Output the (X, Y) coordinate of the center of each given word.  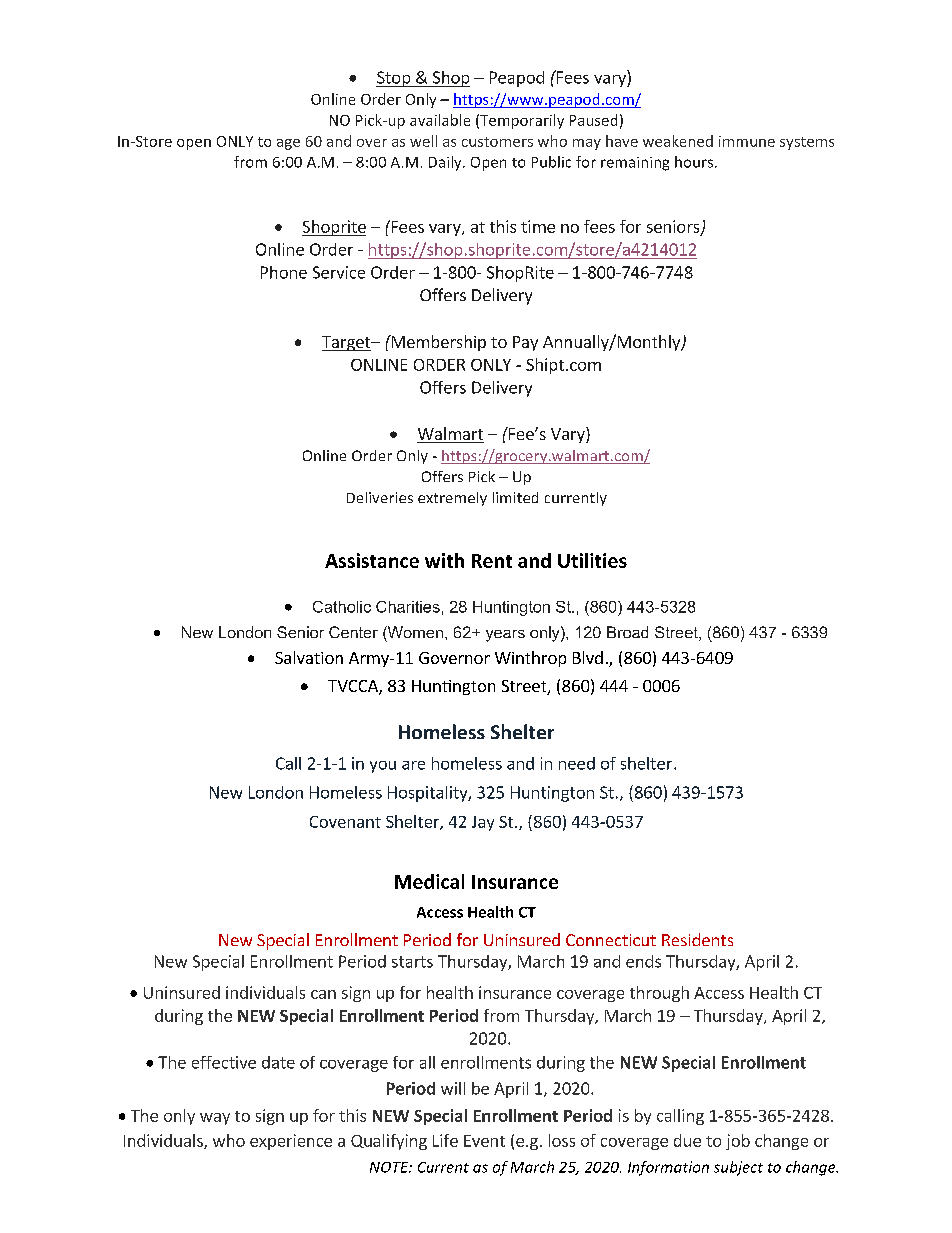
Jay (483, 823)
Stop (394, 79)
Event (484, 1141)
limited (515, 497)
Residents (697, 939)
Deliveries (380, 497)
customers (497, 142)
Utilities (592, 560)
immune (747, 141)
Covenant (345, 822)
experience (291, 1142)
